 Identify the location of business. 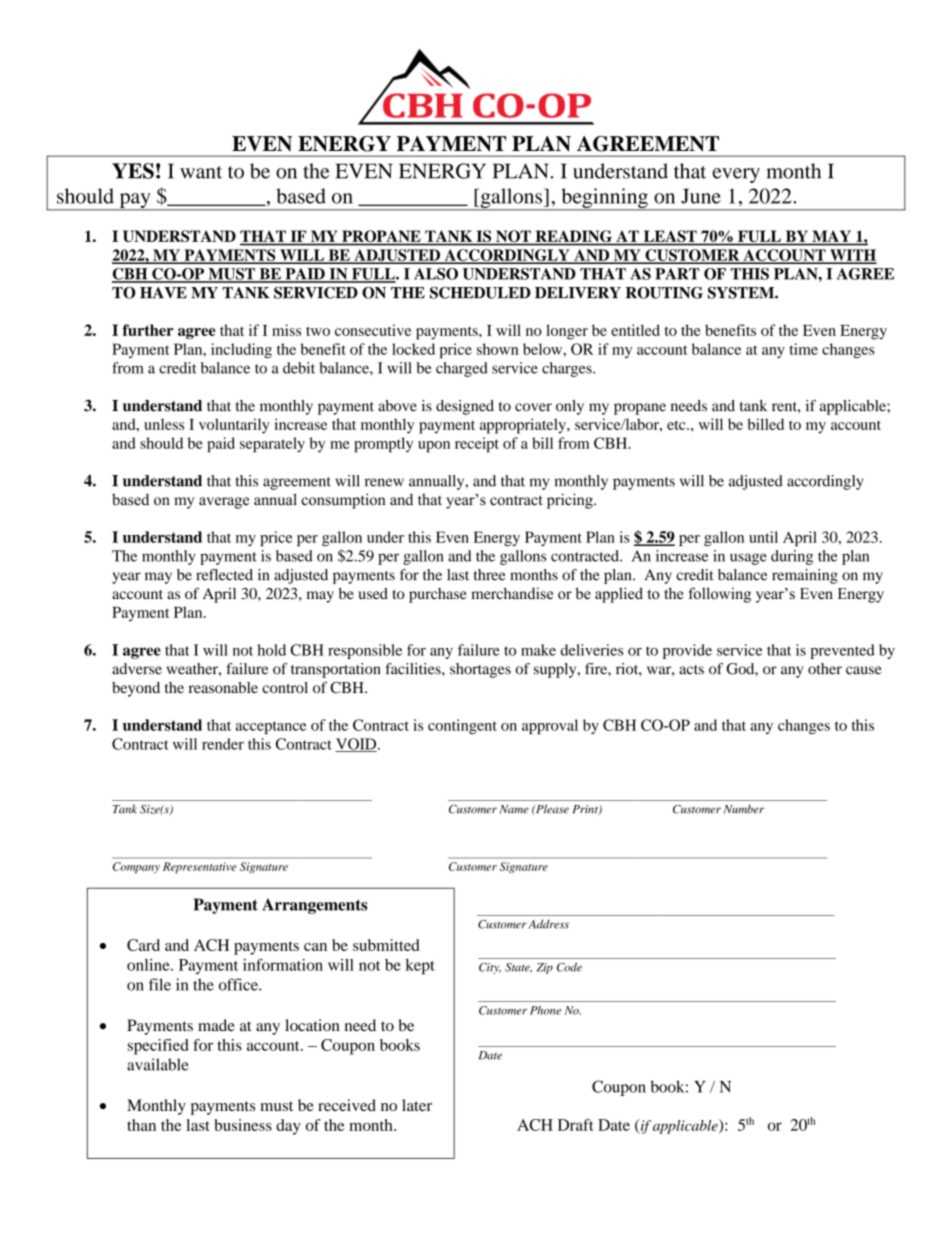
(243, 1125).
